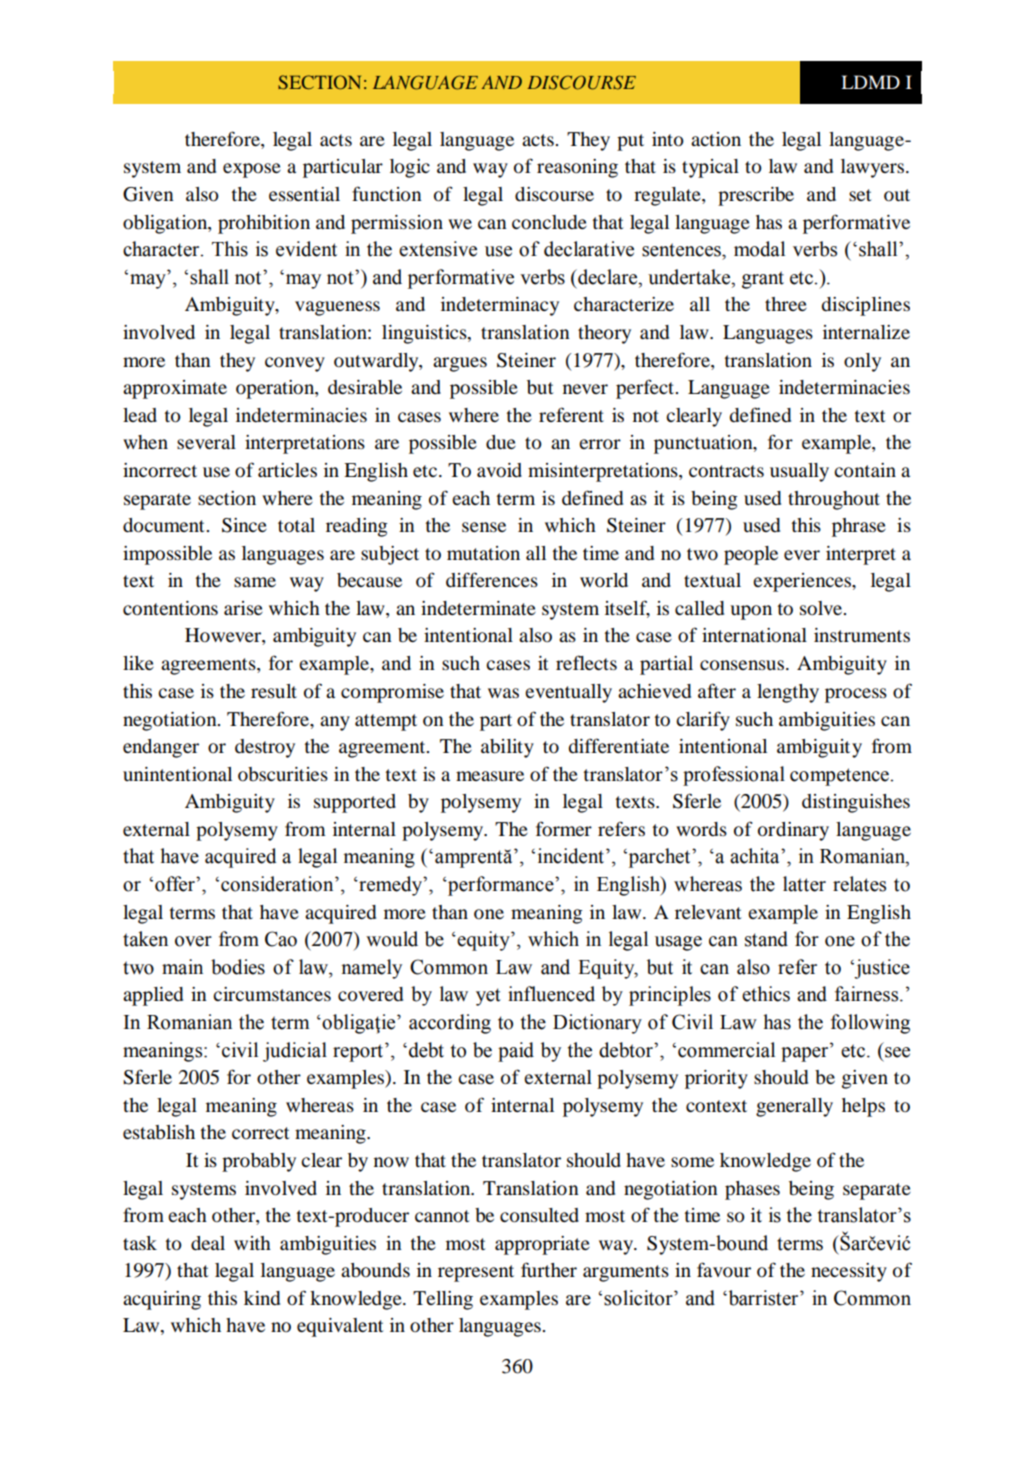 The image size is (1035, 1464). Describe the element at coordinates (507, 748) in the screenshot. I see `ability` at that location.
